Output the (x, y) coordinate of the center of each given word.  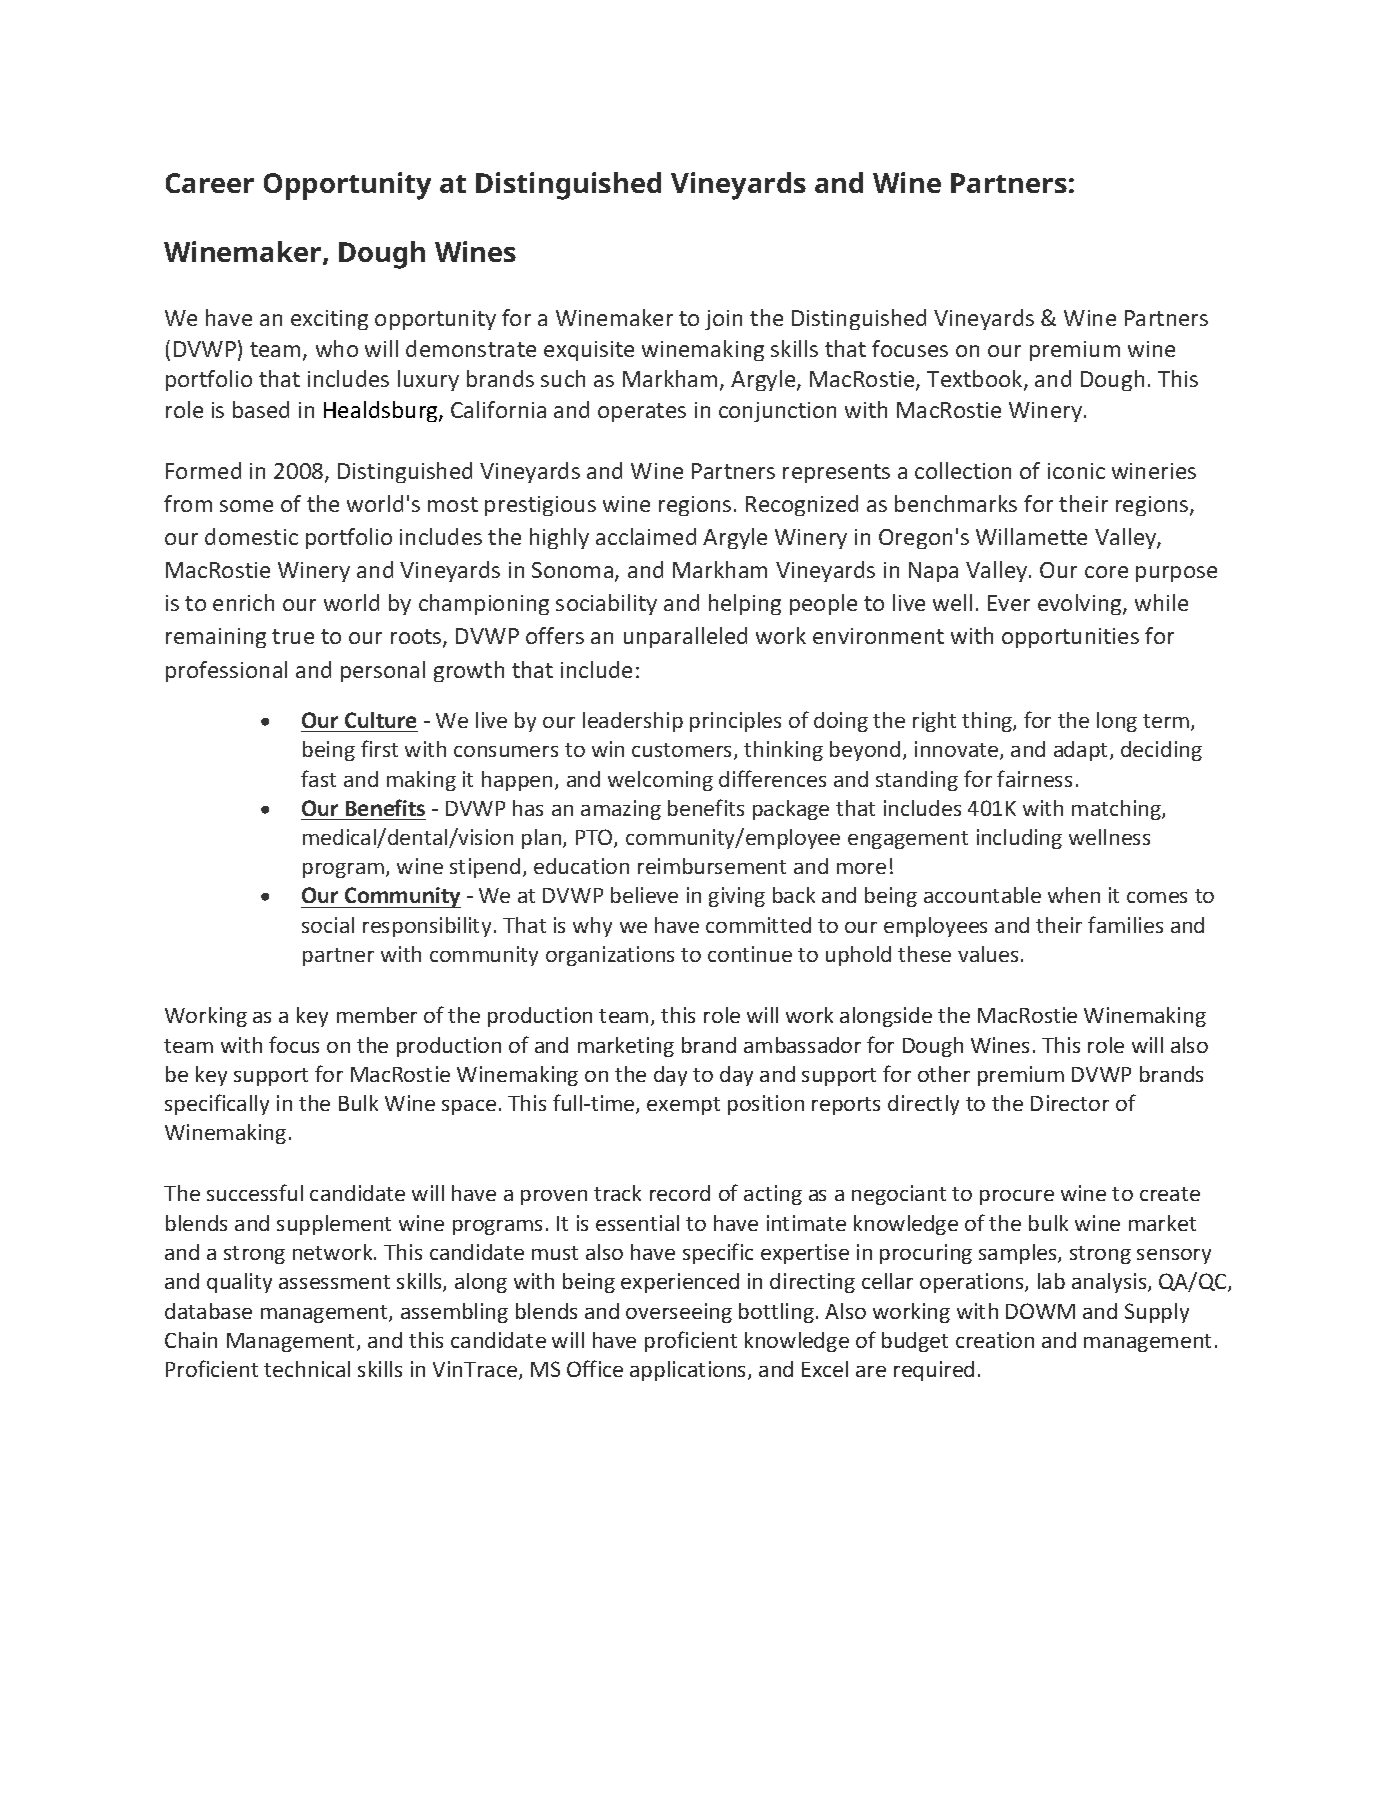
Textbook (976, 380)
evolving (1081, 604)
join (723, 320)
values (988, 954)
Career (210, 183)
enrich (243, 602)
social (328, 925)
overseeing (679, 1313)
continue (750, 954)
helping (745, 604)
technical (307, 1369)
